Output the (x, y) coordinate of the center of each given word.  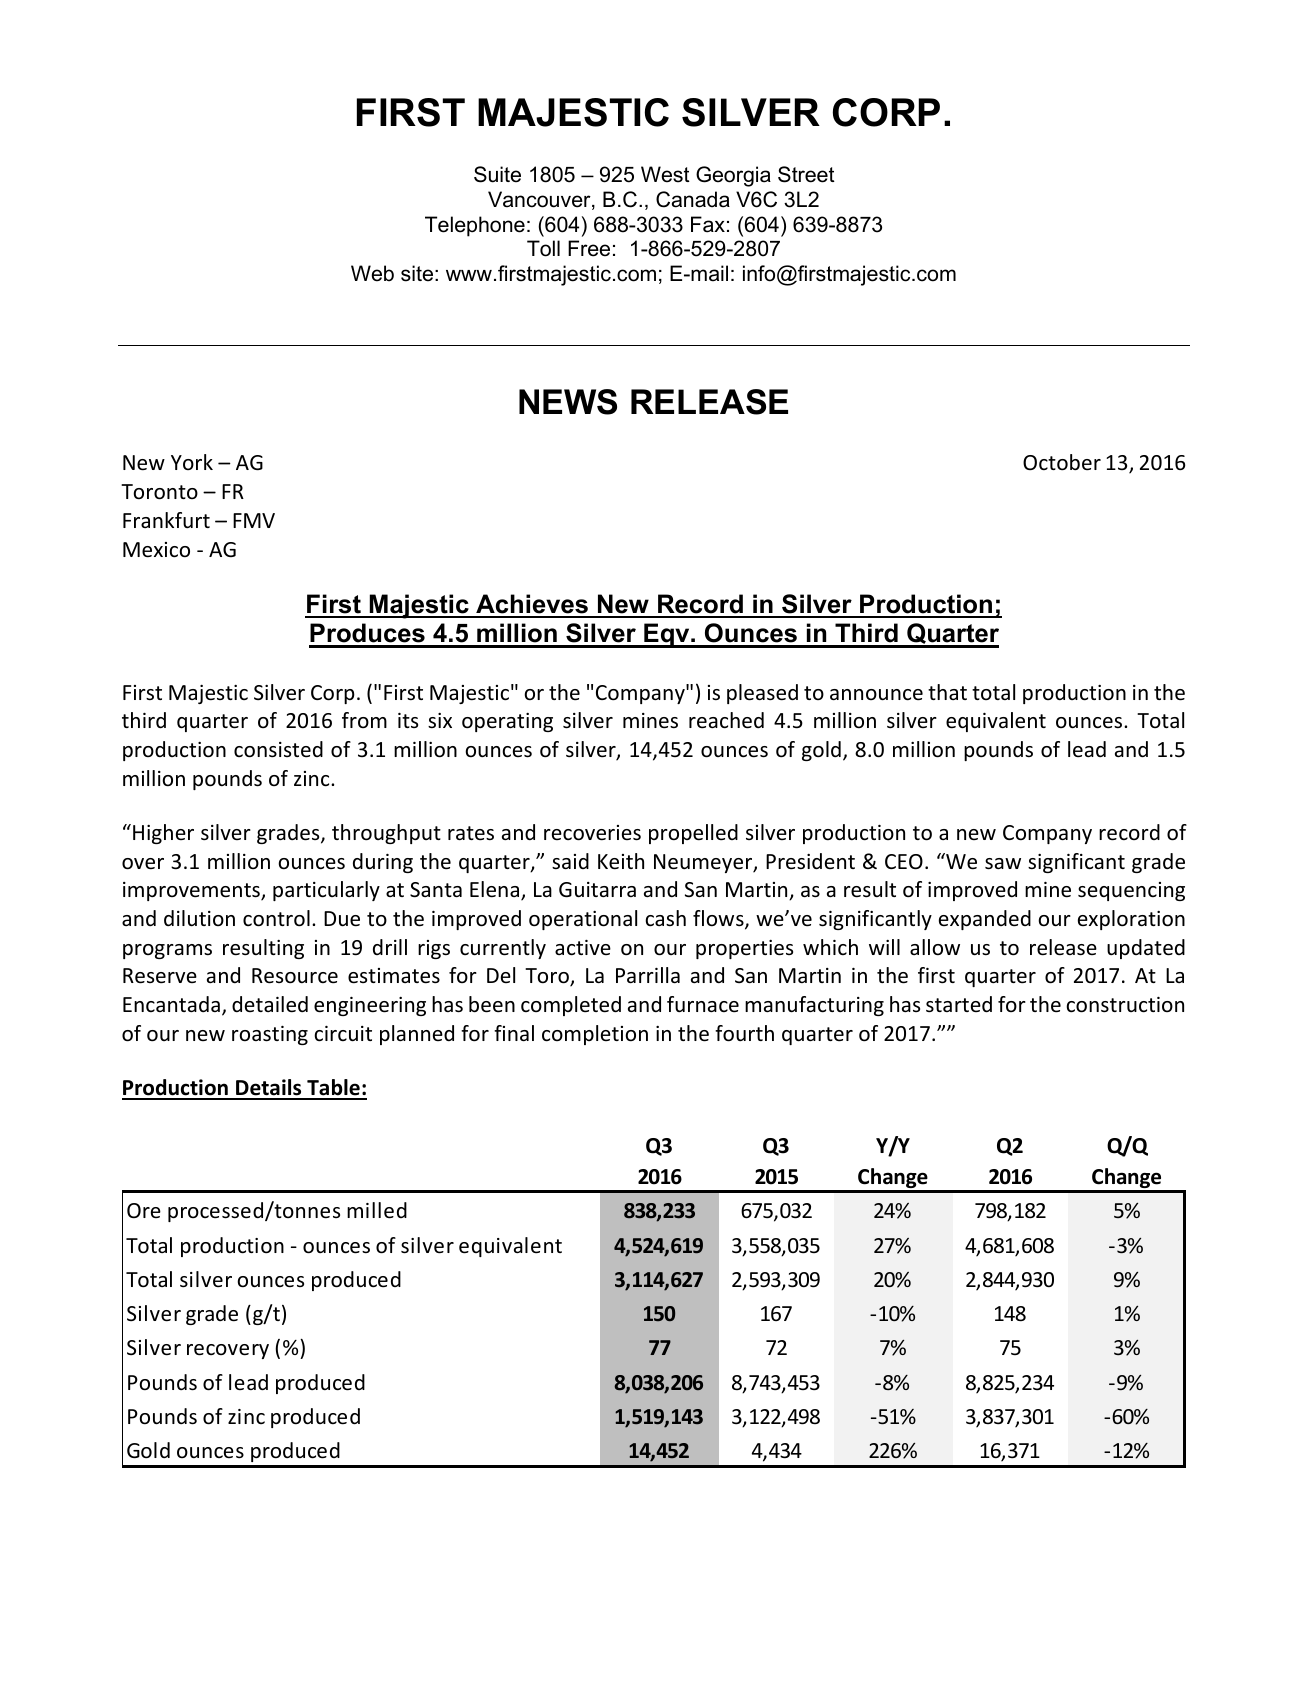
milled (377, 1210)
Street (806, 174)
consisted (278, 749)
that (947, 692)
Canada (693, 199)
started (959, 1004)
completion (595, 1035)
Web (372, 273)
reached (726, 720)
